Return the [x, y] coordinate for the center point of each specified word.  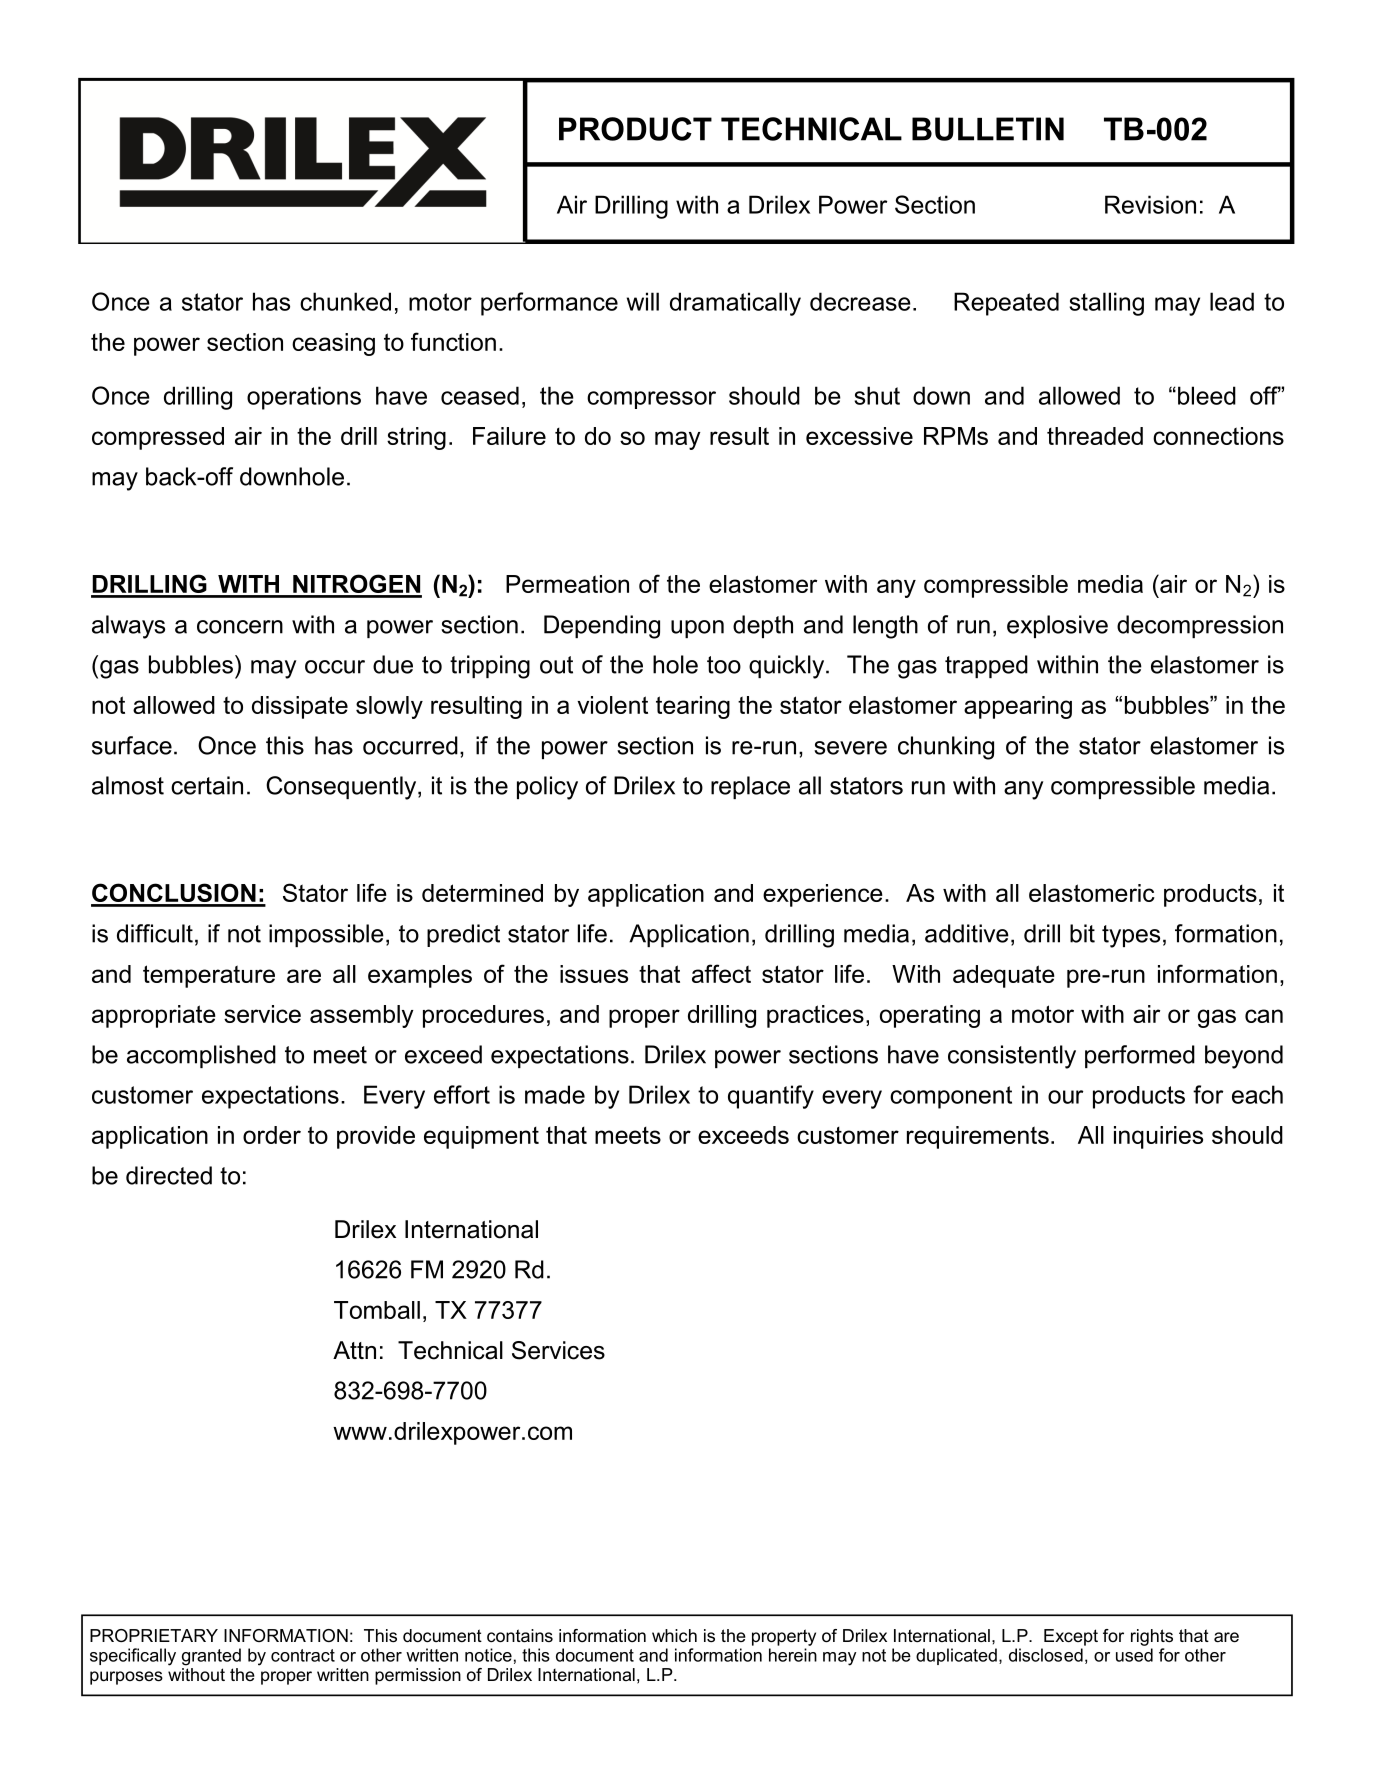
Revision [1150, 204]
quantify [771, 1097]
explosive [1057, 626]
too [724, 665]
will [643, 301]
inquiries [1158, 1137]
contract [303, 1655]
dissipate [300, 707]
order [272, 1135]
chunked [345, 301]
